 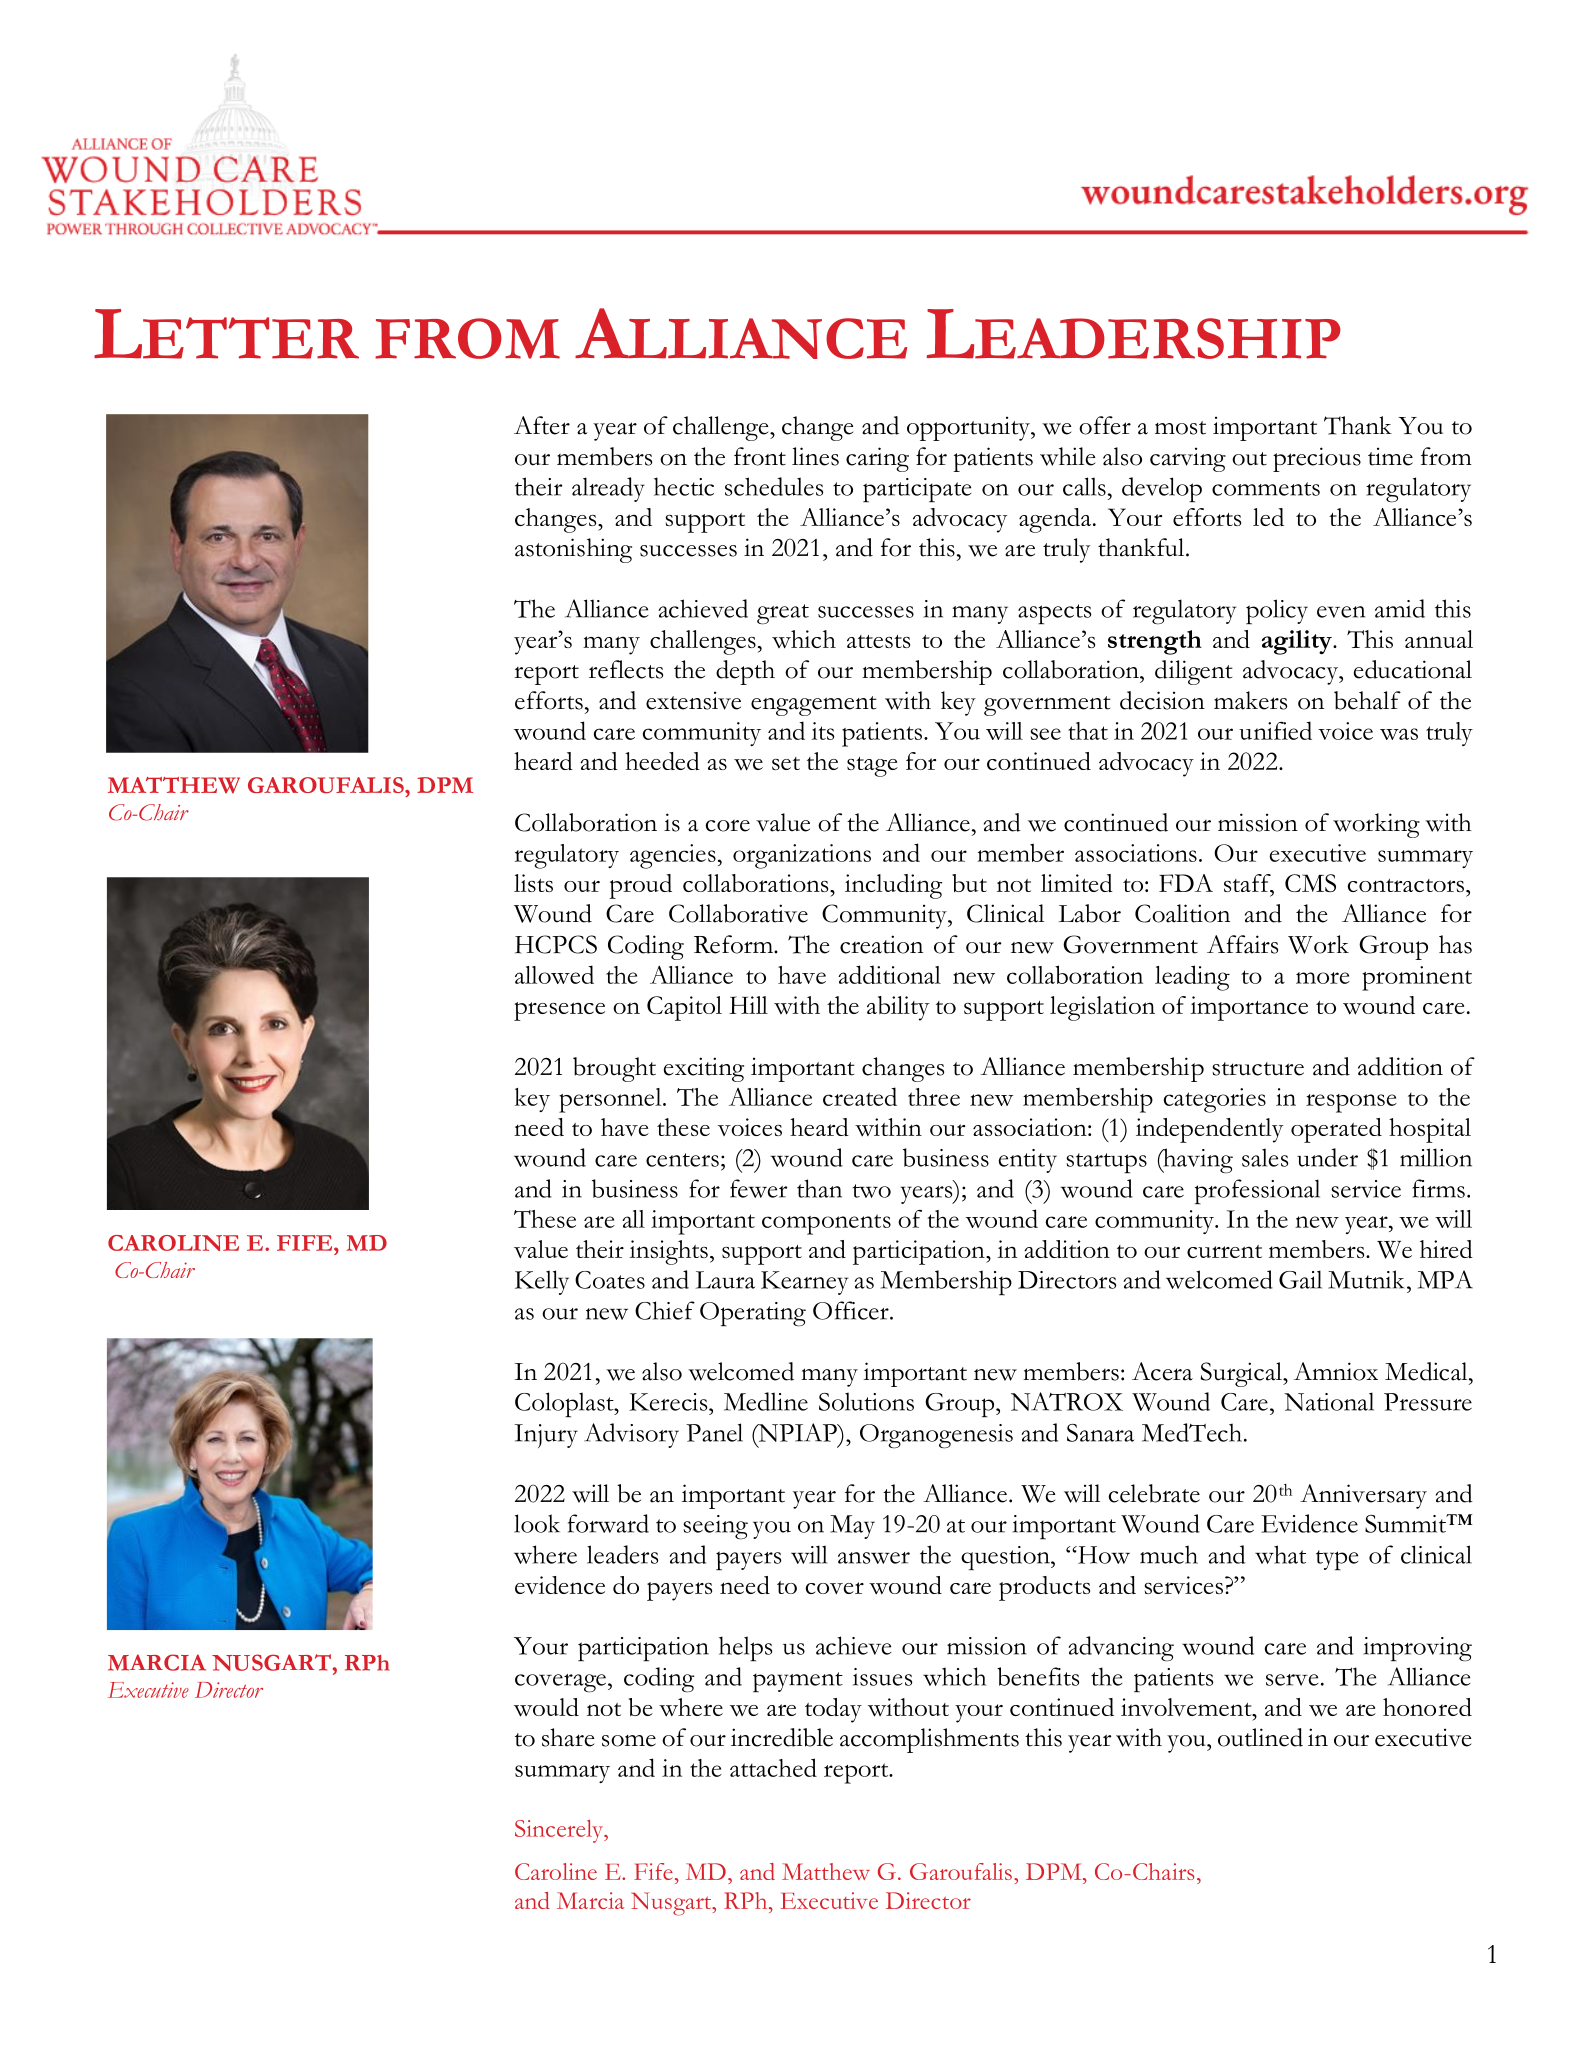 I want to click on Organogenesis, so click(x=936, y=1436).
